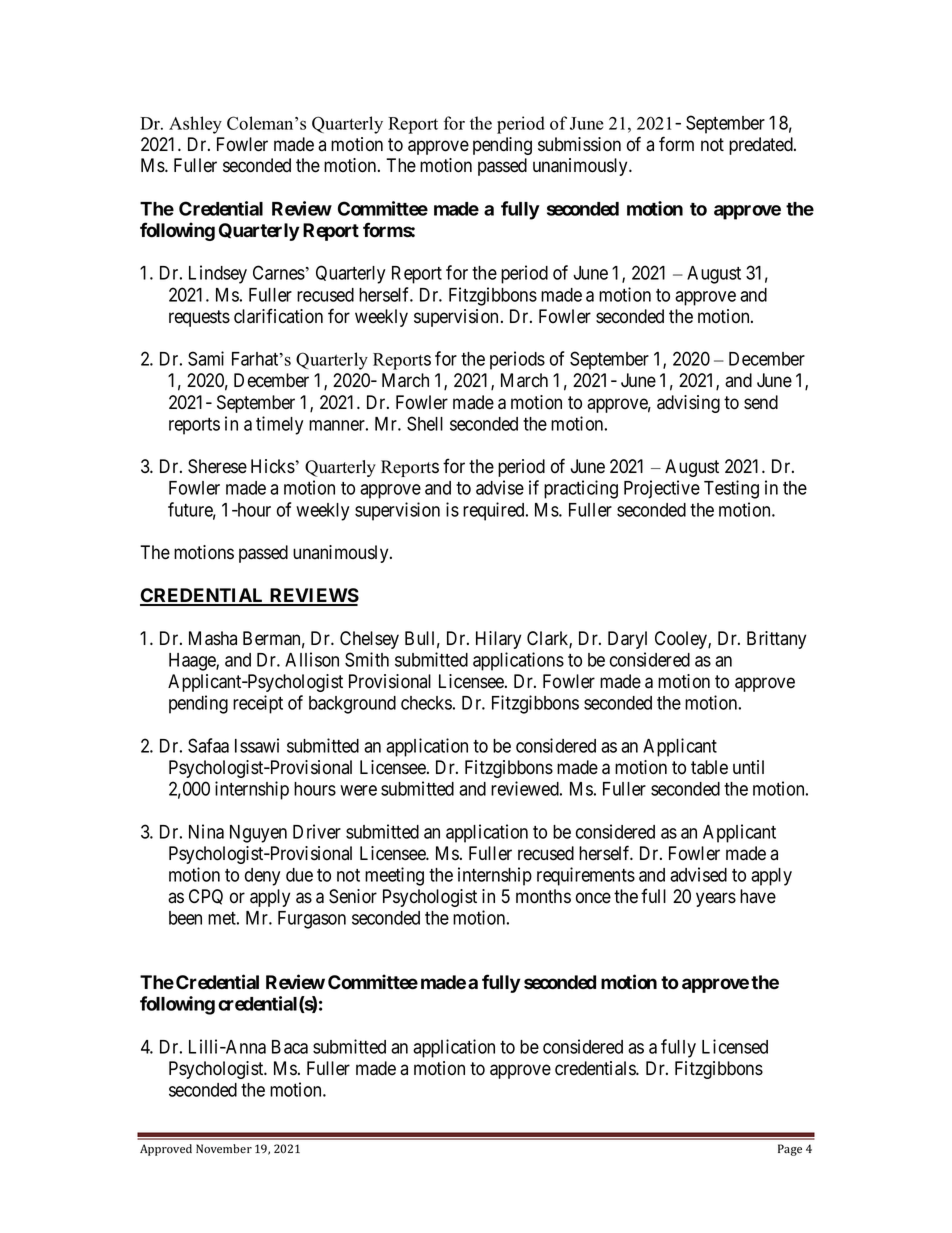 This image has height=1233, width=952. Describe the element at coordinates (762, 146) in the image. I see `predated` at that location.
